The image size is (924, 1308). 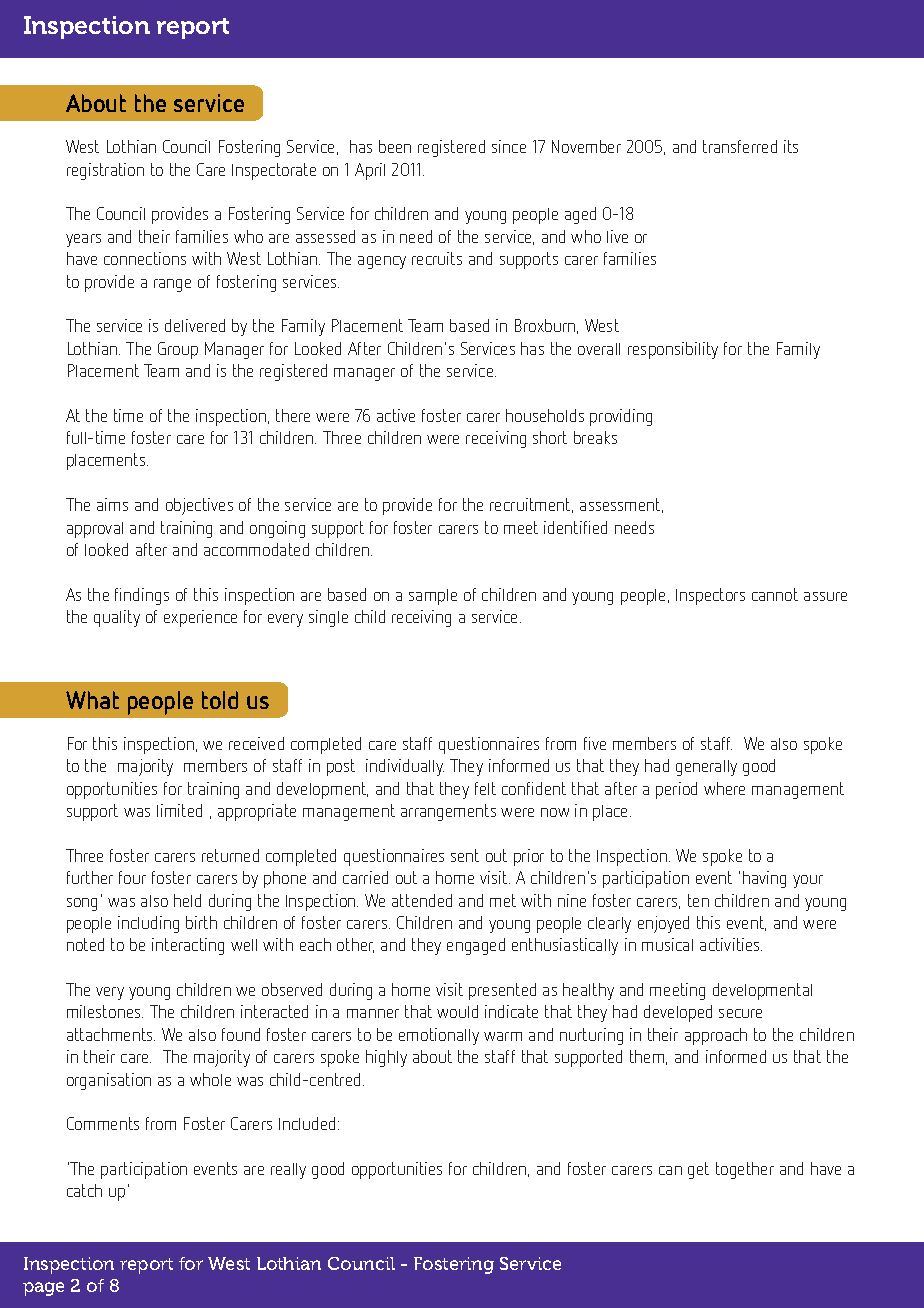 What do you see at coordinates (84, 1190) in the screenshot?
I see `catch` at bounding box center [84, 1190].
